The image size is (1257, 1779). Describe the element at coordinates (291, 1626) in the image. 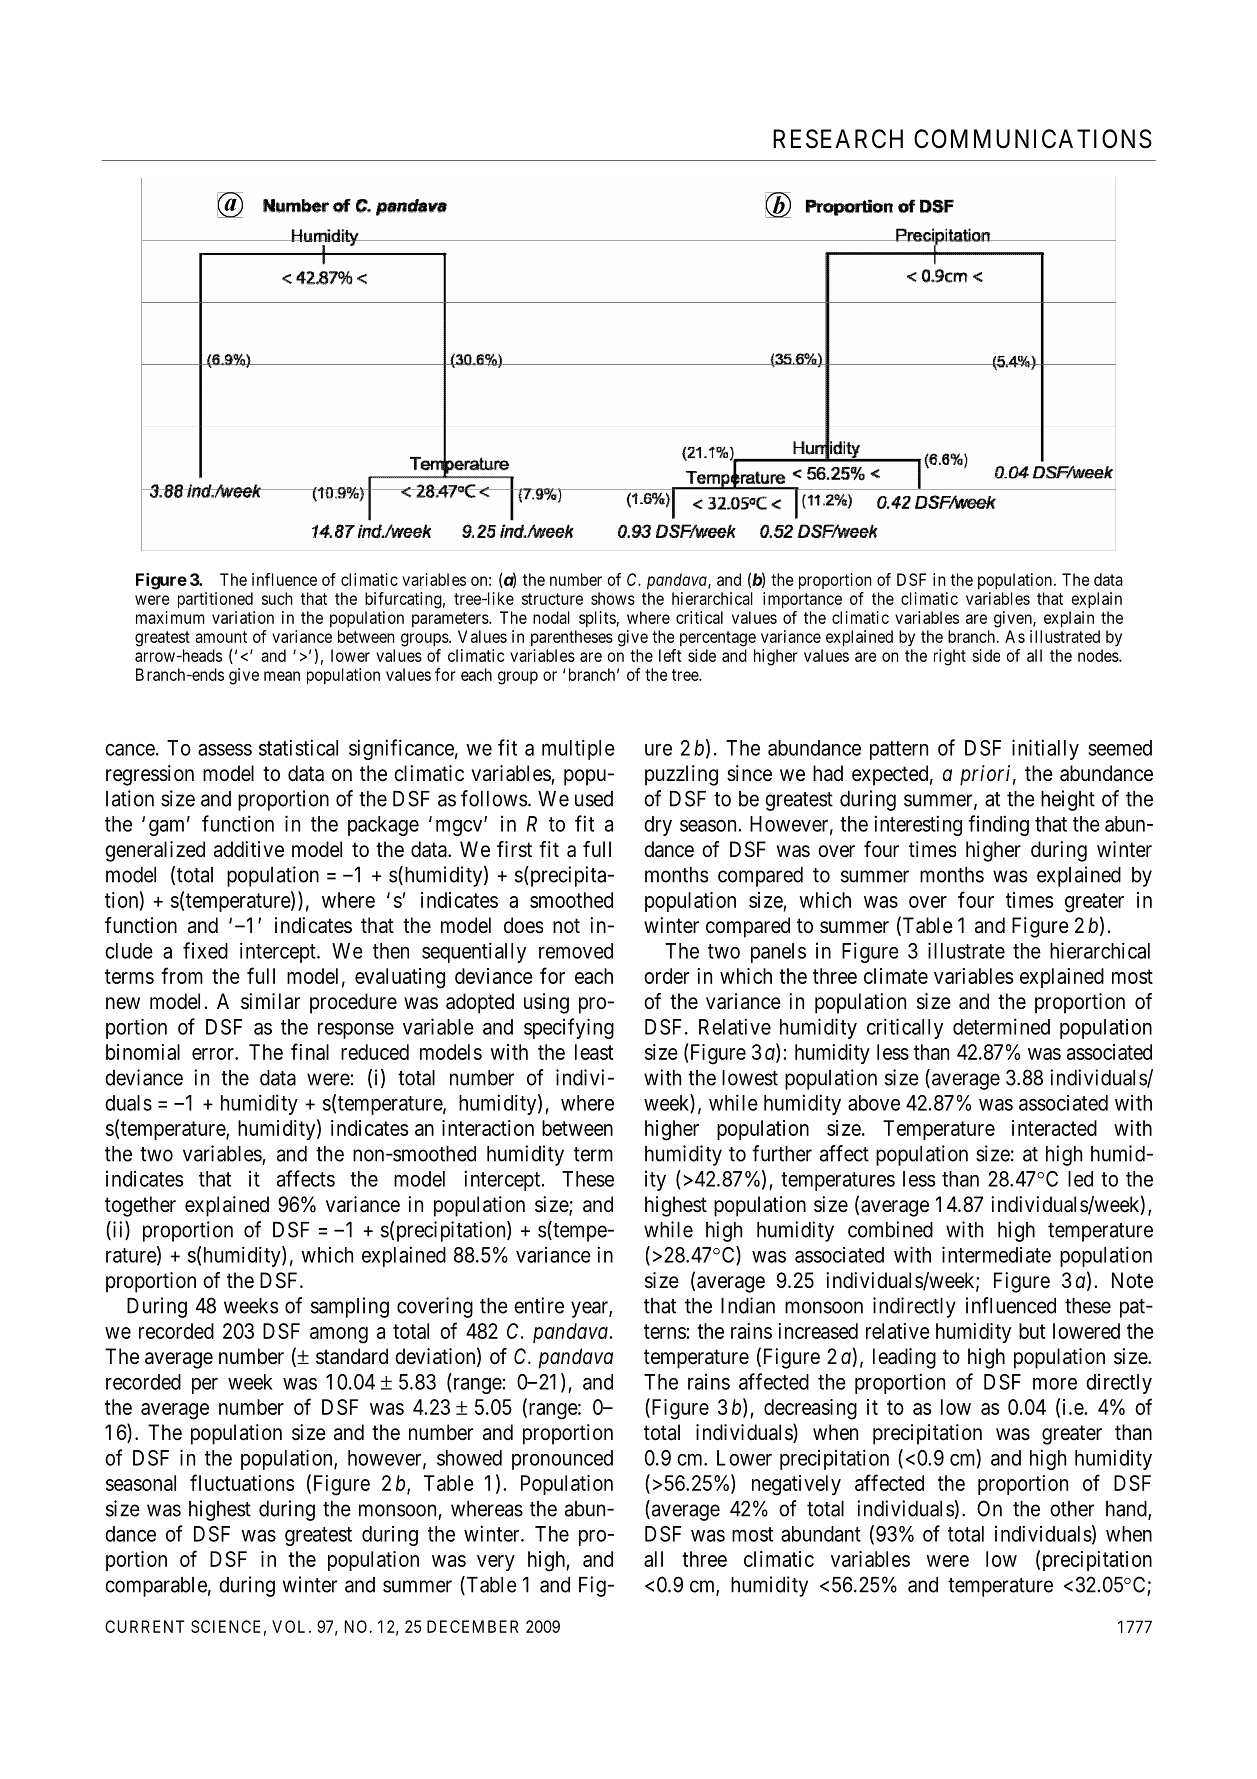

I see `VOL` at that location.
